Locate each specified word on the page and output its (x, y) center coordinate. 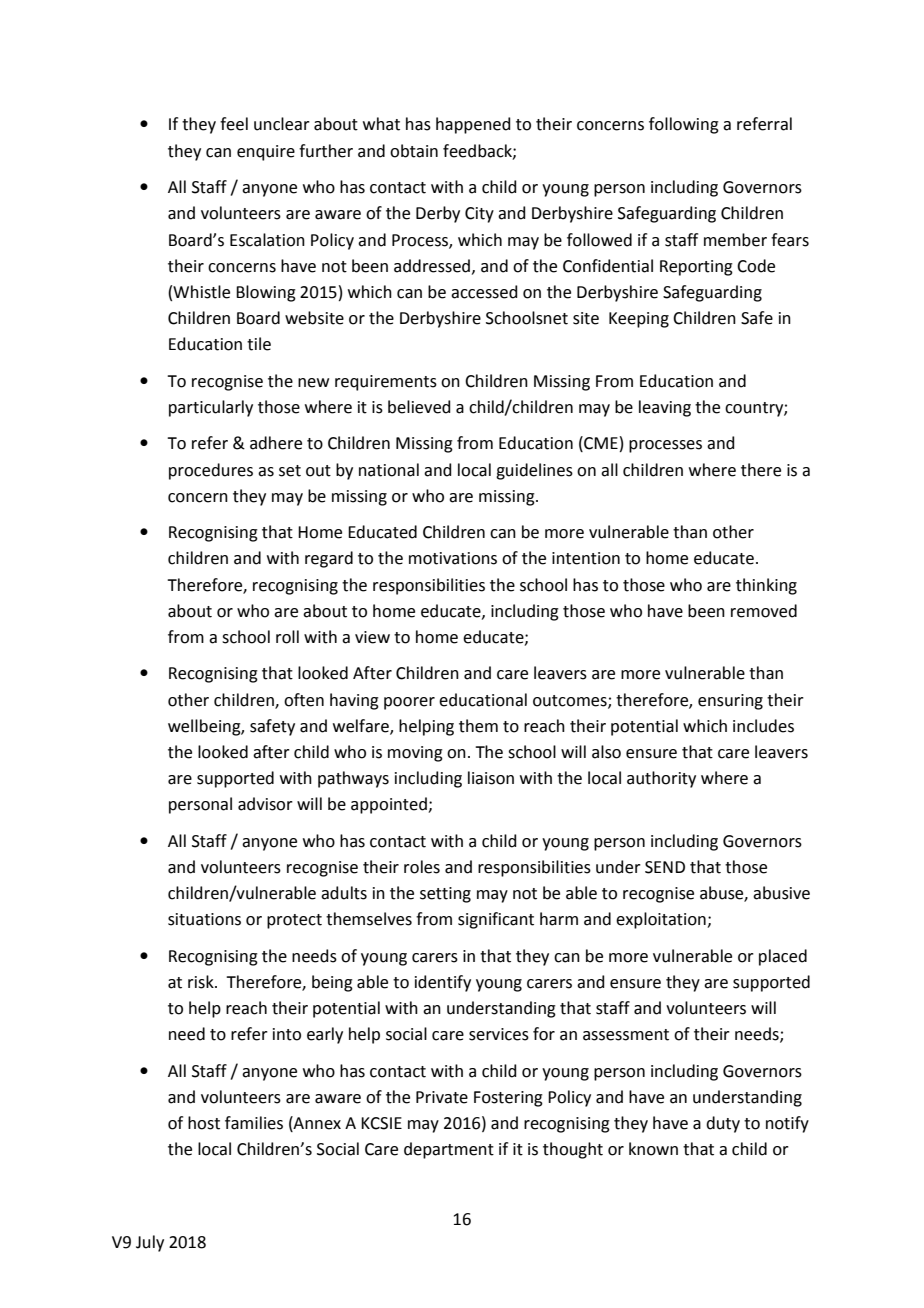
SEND (665, 867)
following (684, 125)
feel (234, 124)
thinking (766, 586)
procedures (211, 471)
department (449, 1150)
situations (204, 919)
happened (473, 125)
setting (445, 895)
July (150, 1243)
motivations (453, 558)
